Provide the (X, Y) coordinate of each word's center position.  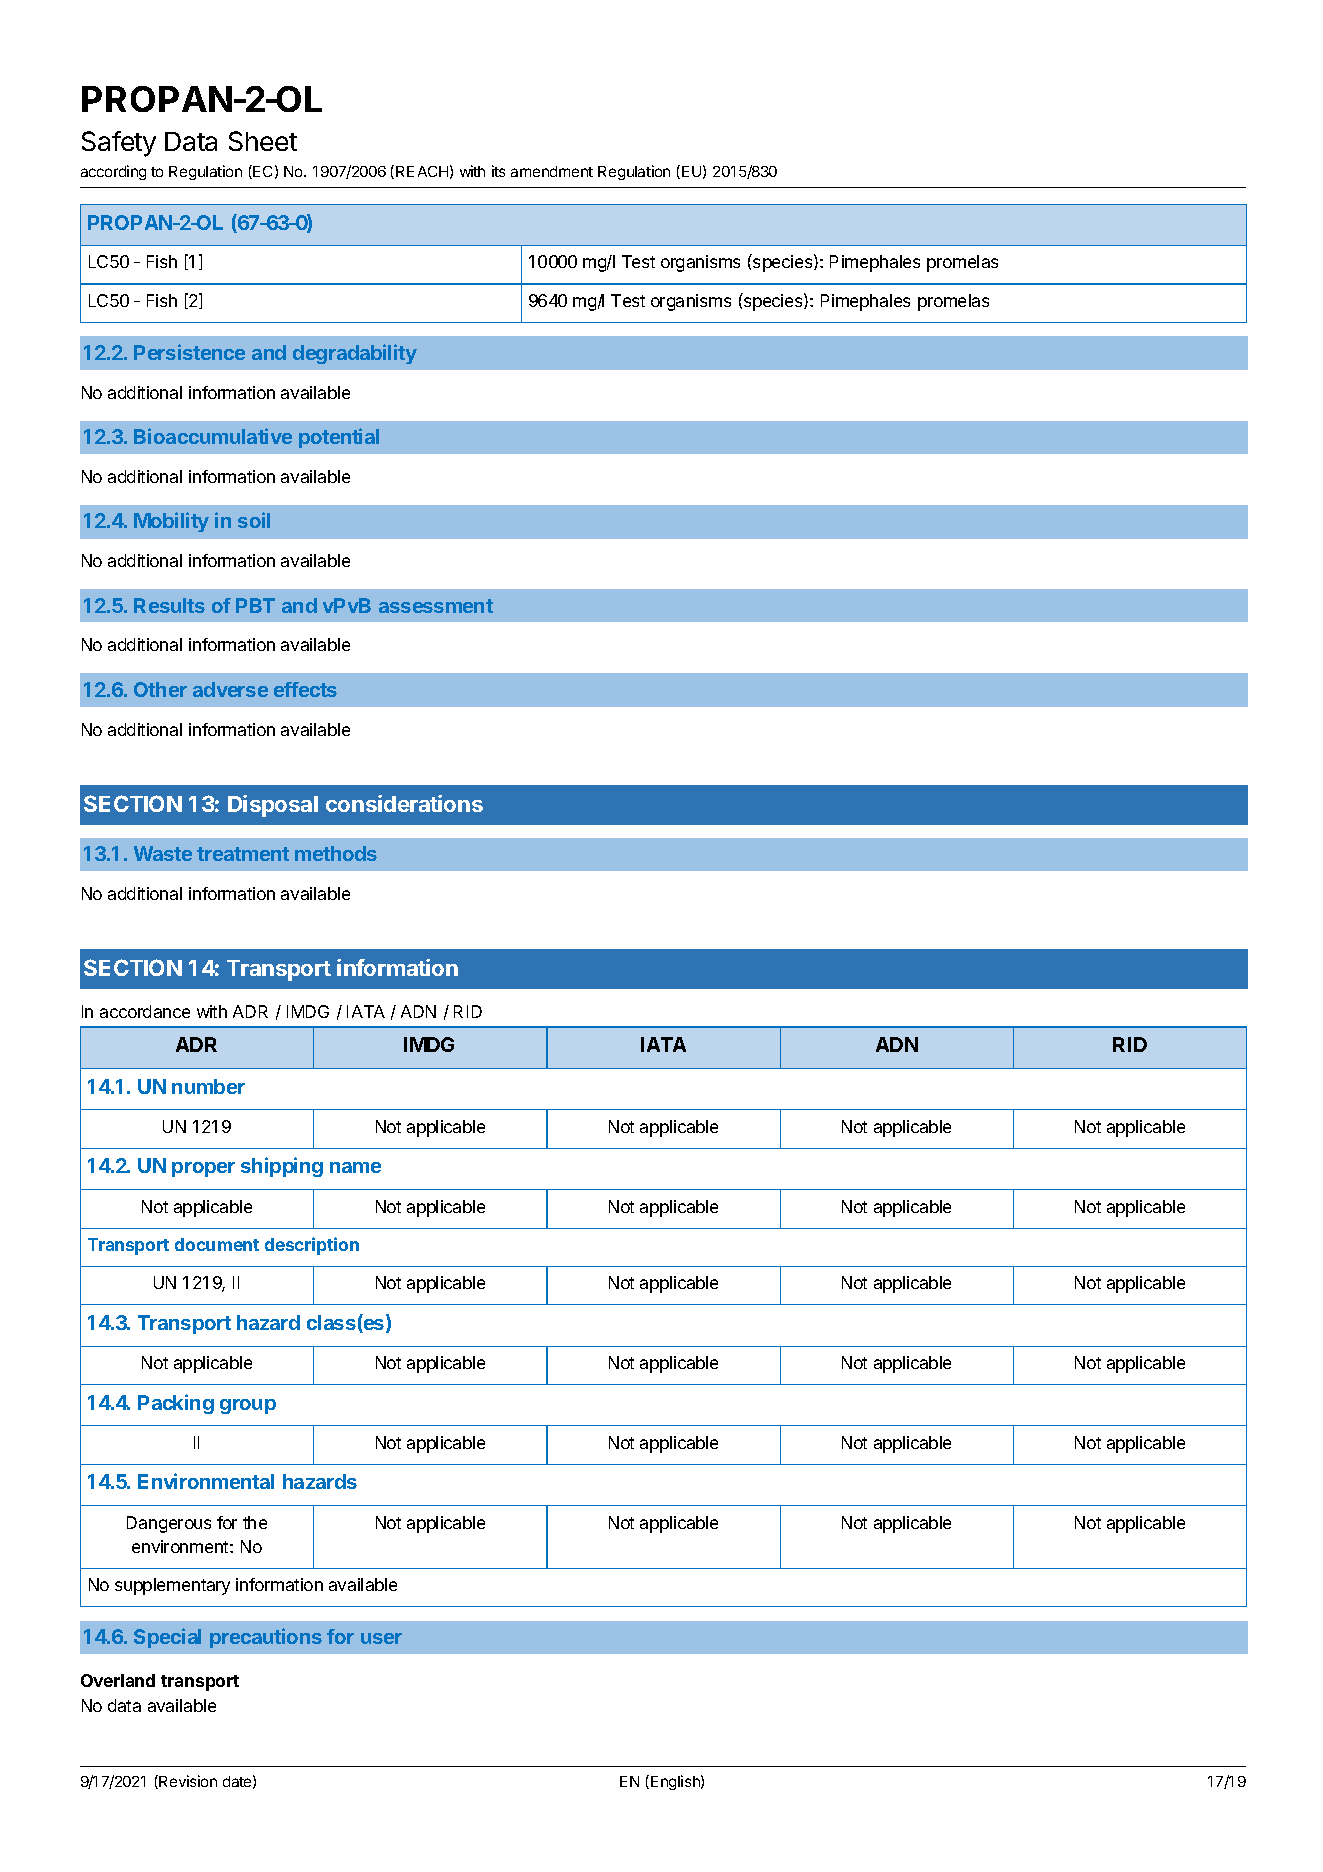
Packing (176, 1404)
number (208, 1086)
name (355, 1167)
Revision (187, 1782)
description (312, 1246)
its (498, 171)
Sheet (263, 141)
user (381, 1638)
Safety (119, 144)
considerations (404, 803)
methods (336, 853)
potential (339, 438)
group (248, 1406)
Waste (163, 853)
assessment (436, 606)
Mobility (171, 522)
